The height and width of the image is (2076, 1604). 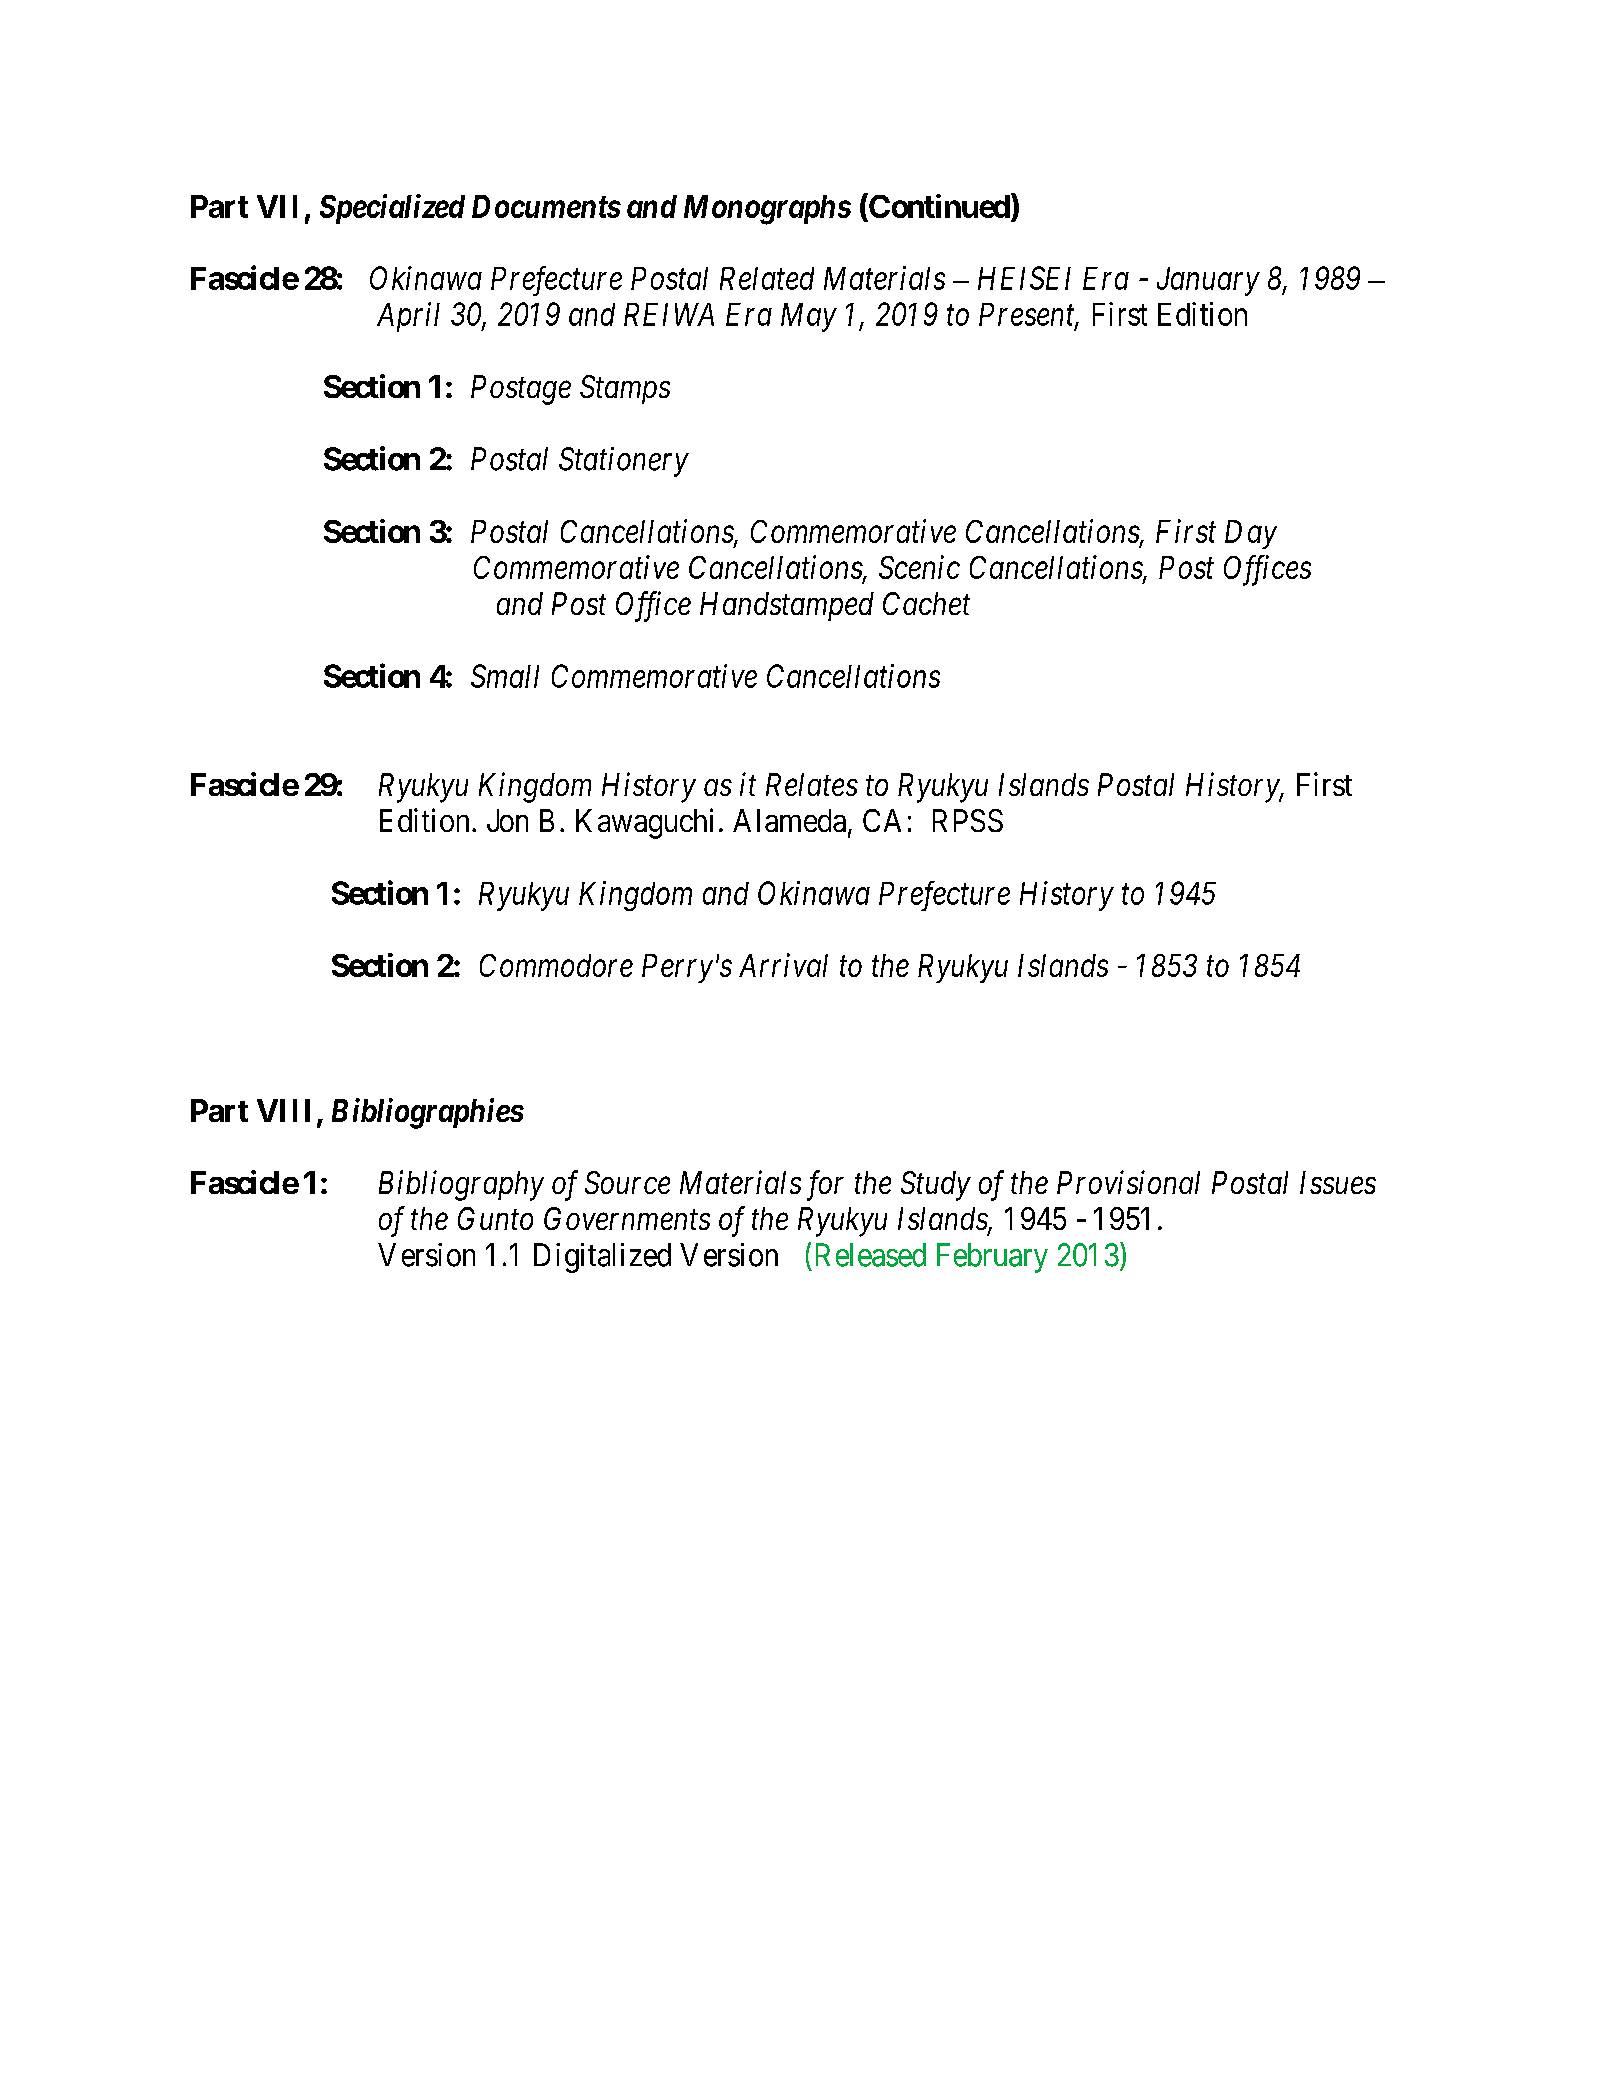 I want to click on Bibliography, so click(x=461, y=1185).
